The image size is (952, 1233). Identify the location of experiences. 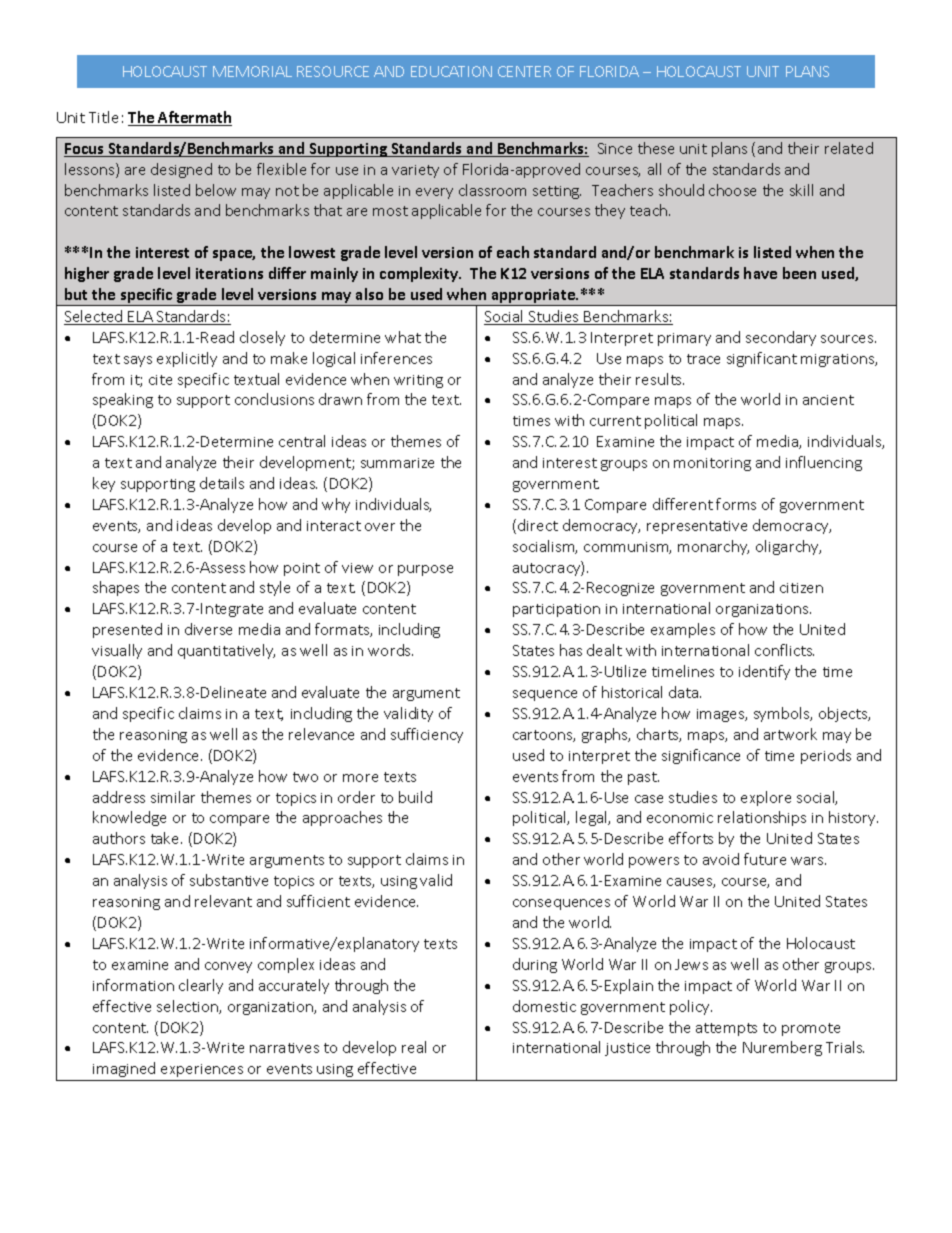
(202, 1070).
